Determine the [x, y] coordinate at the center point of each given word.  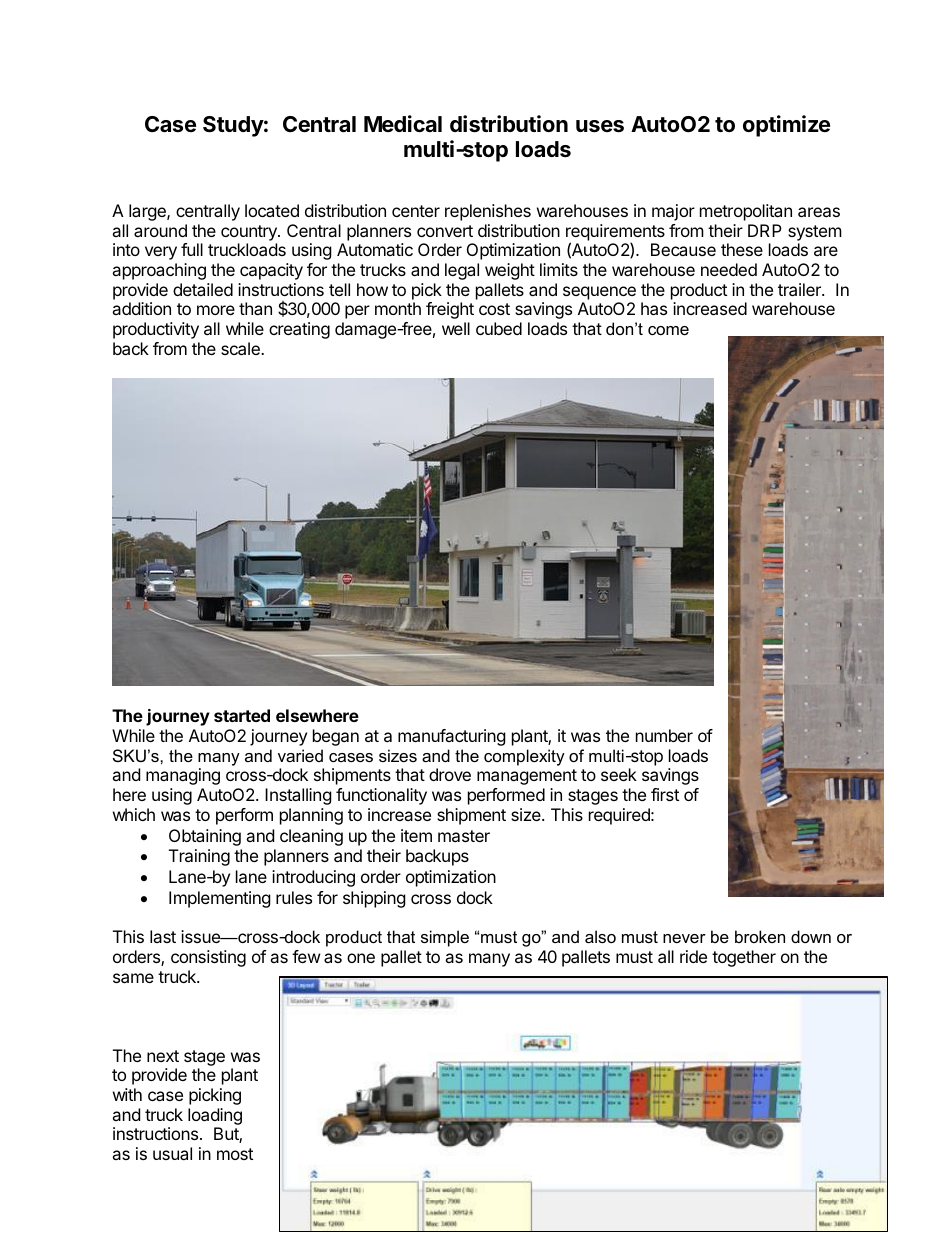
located [272, 210]
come [668, 330]
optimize [786, 126]
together [744, 958]
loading [215, 1118]
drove [450, 774]
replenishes [488, 212]
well [456, 328]
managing [183, 776]
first [665, 794]
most [235, 1154]
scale [241, 348]
